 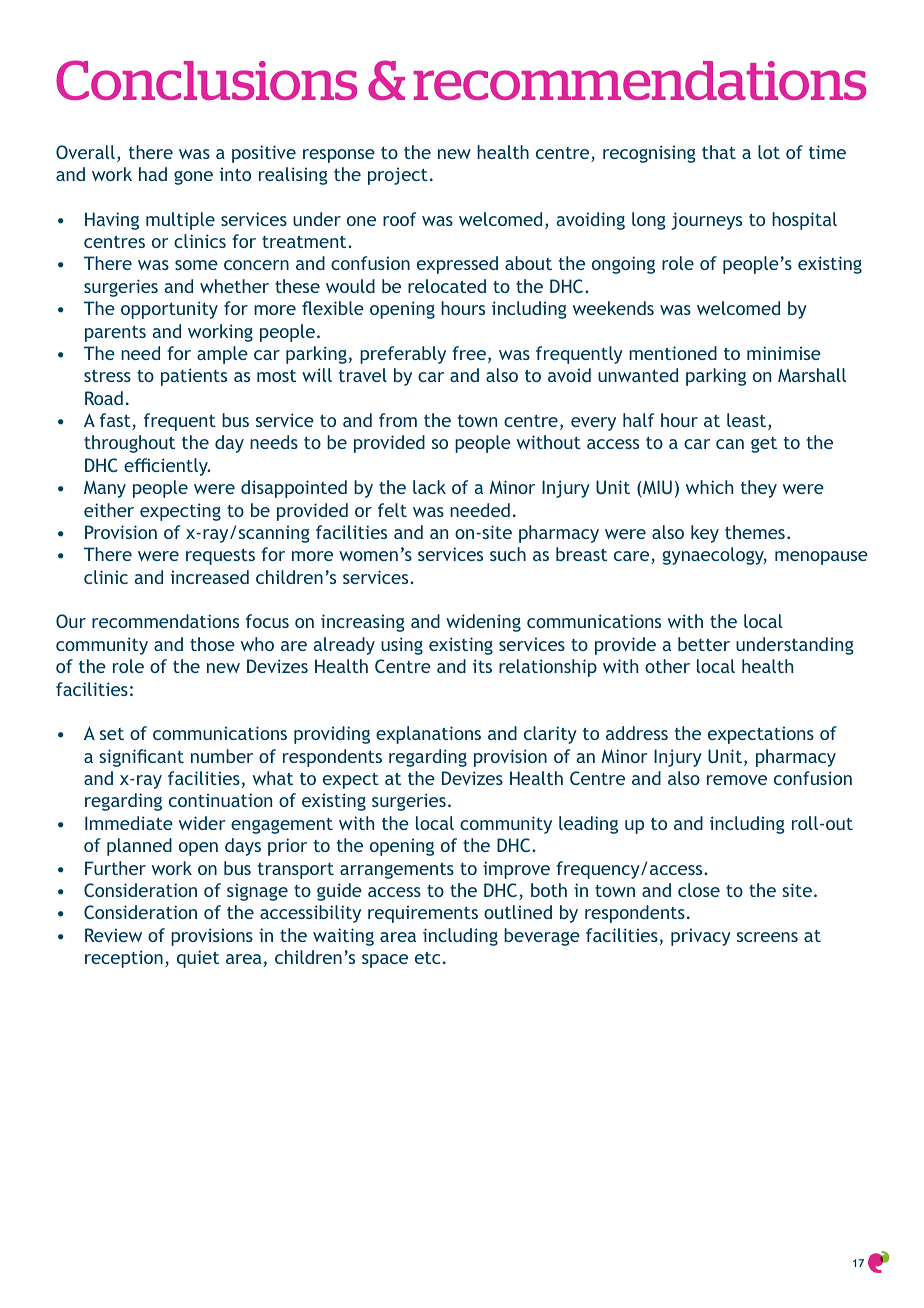 I want to click on either, so click(x=109, y=510).
